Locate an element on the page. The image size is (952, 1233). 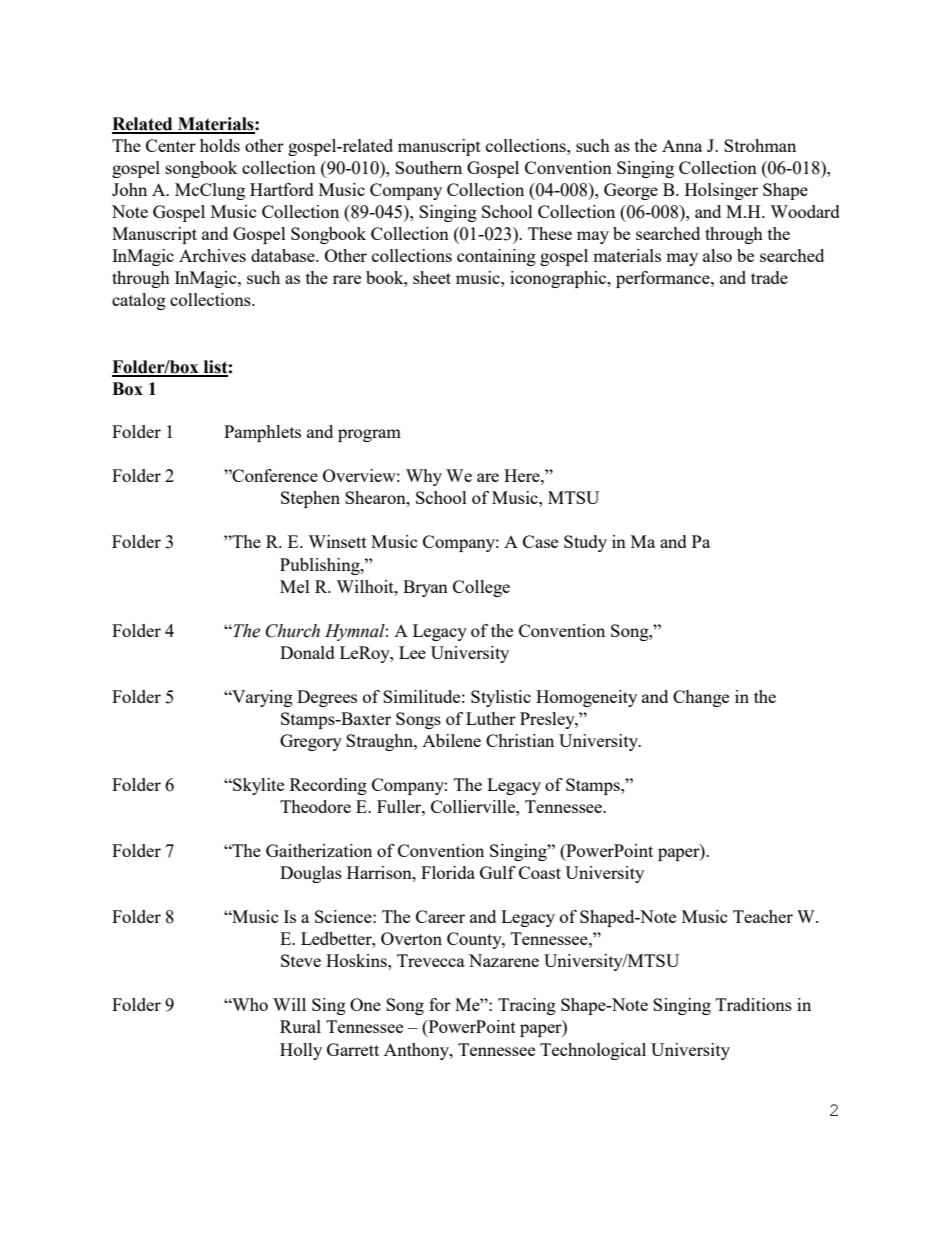
Why is located at coordinates (424, 477).
